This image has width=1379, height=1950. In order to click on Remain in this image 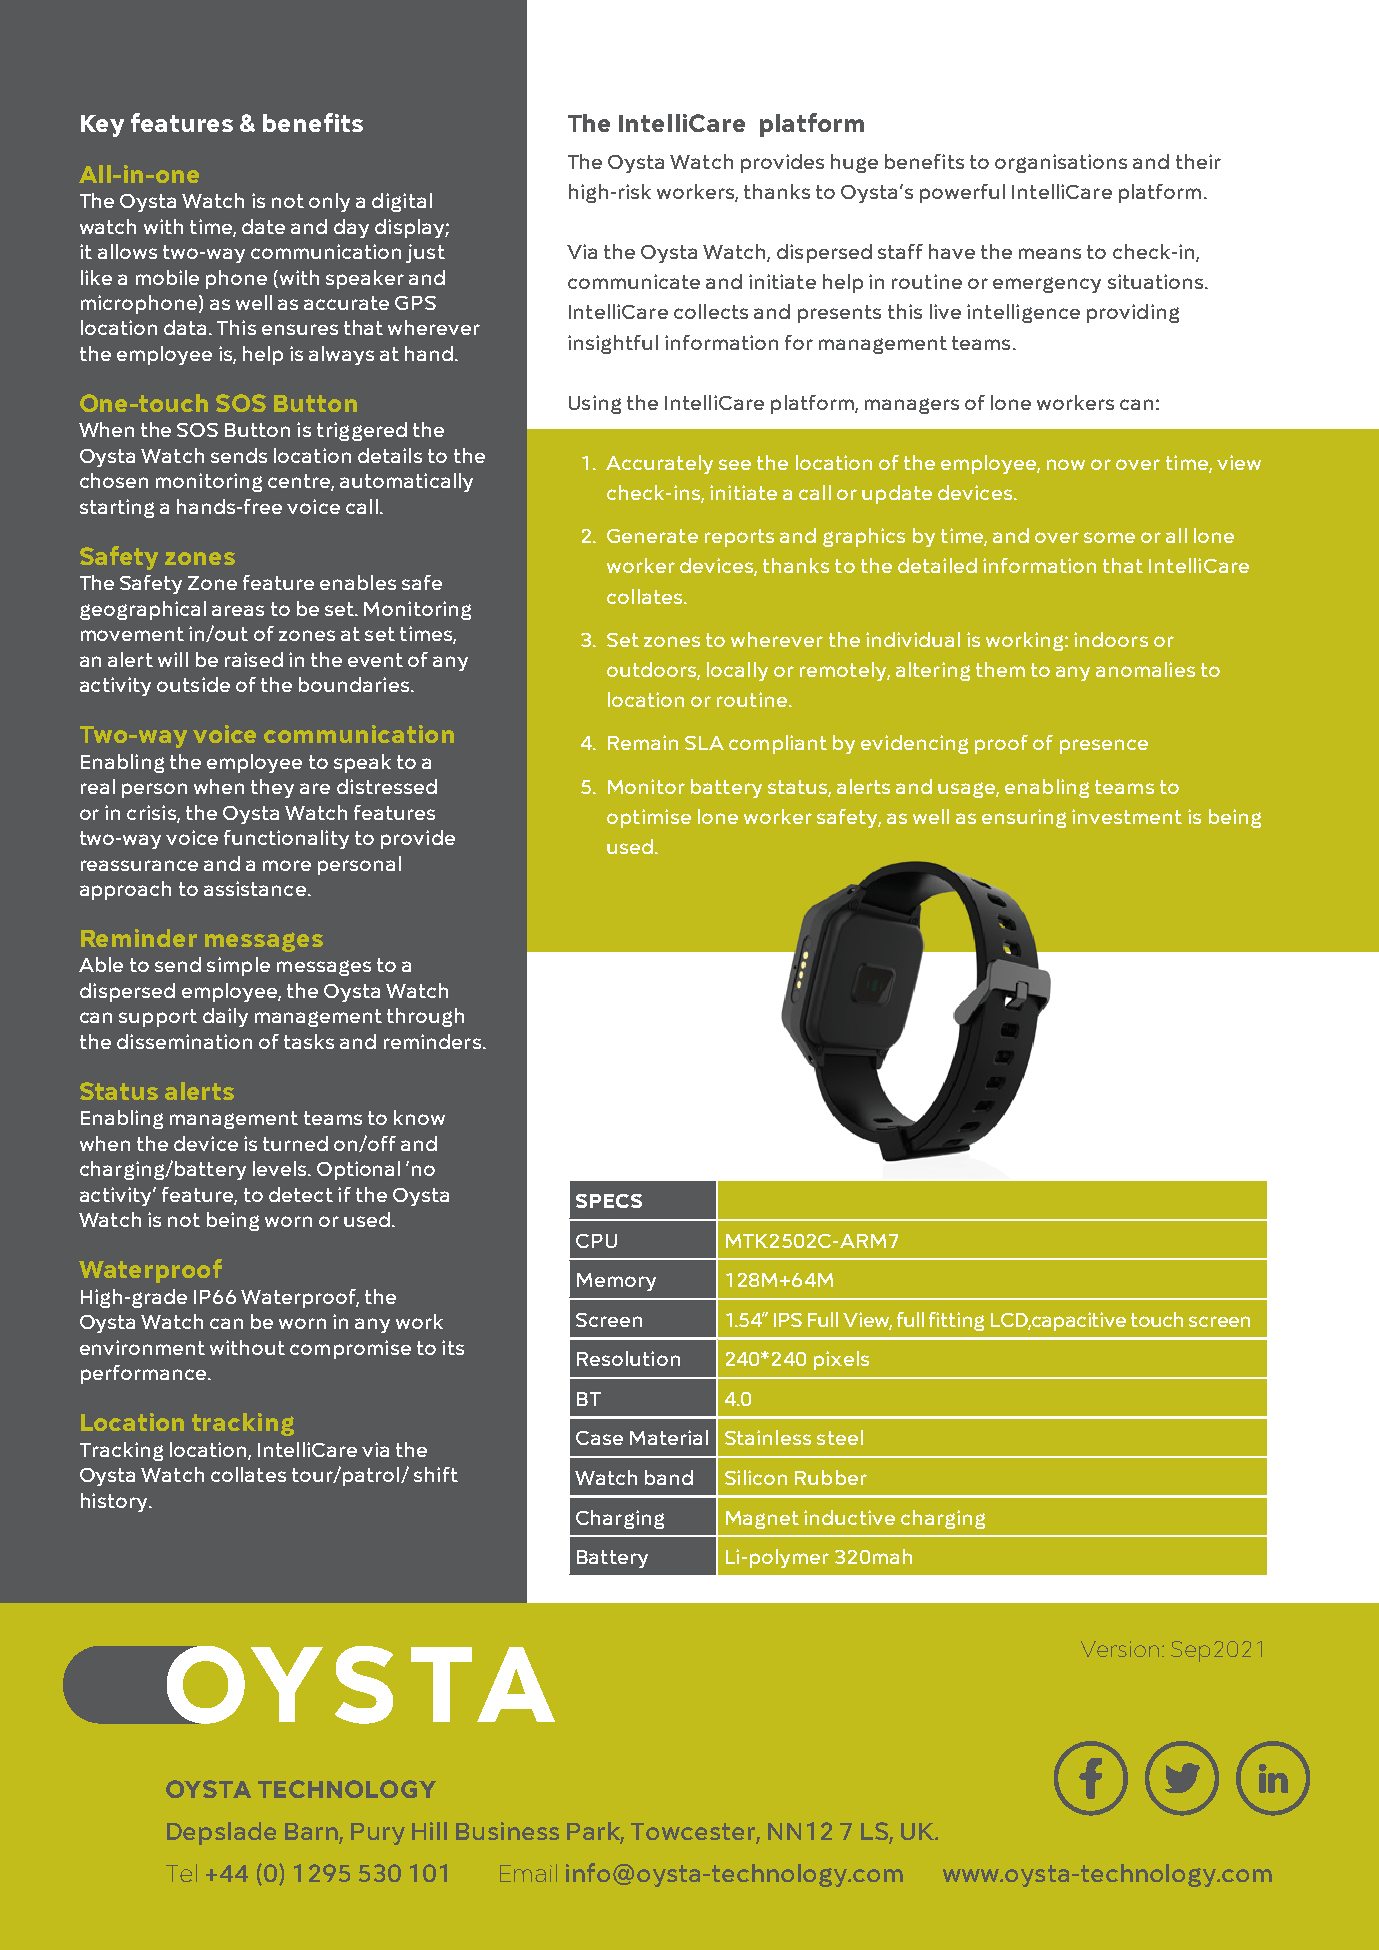, I will do `click(643, 742)`.
